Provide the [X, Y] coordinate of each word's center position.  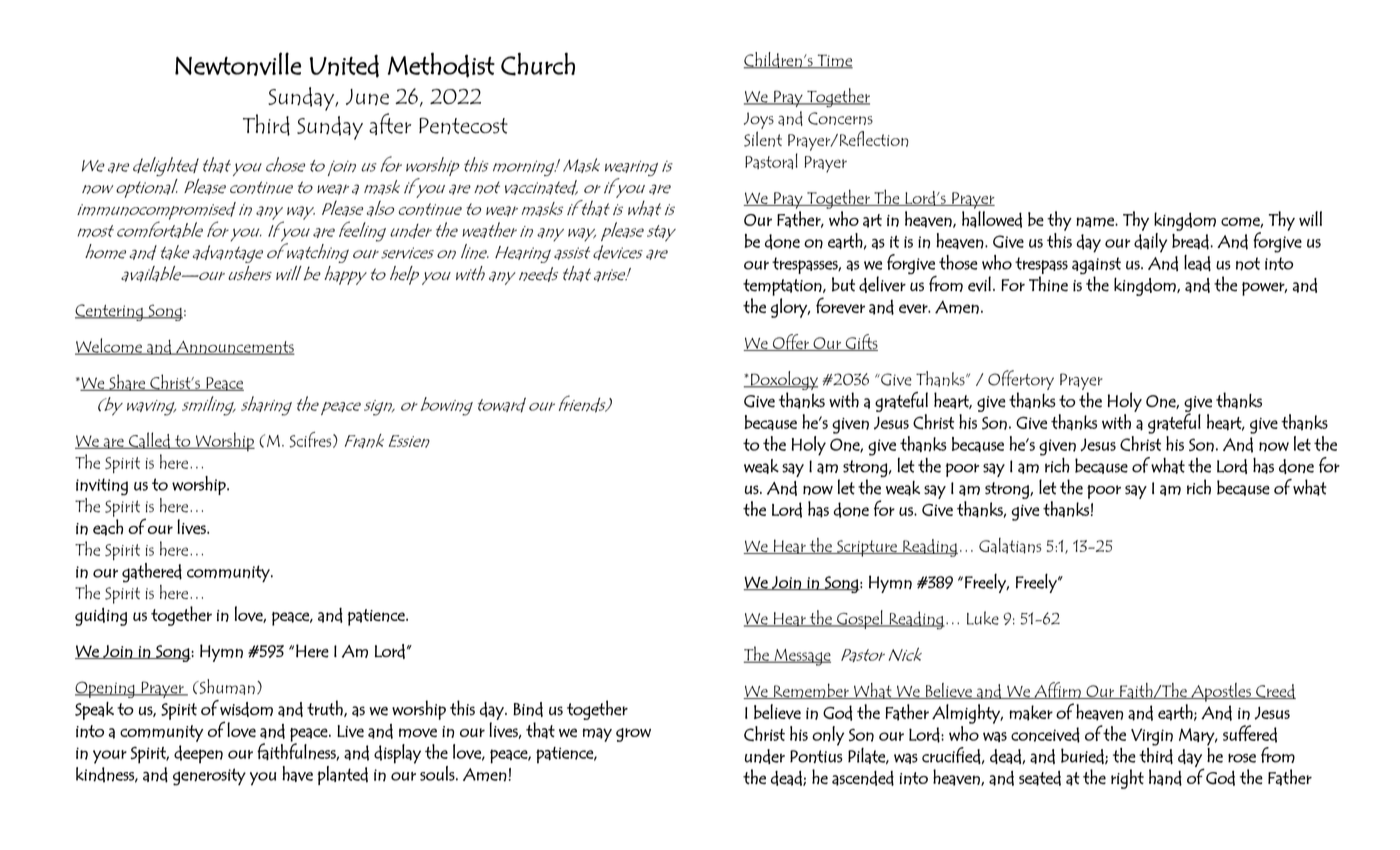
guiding [101, 616]
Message [801, 657]
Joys [759, 120]
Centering [110, 312]
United [344, 66]
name [1096, 222]
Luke [983, 618]
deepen [198, 754]
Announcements [234, 348]
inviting [102, 487]
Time [834, 61]
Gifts [860, 342]
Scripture [867, 548]
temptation [783, 288]
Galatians [1010, 546]
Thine [1048, 284]
